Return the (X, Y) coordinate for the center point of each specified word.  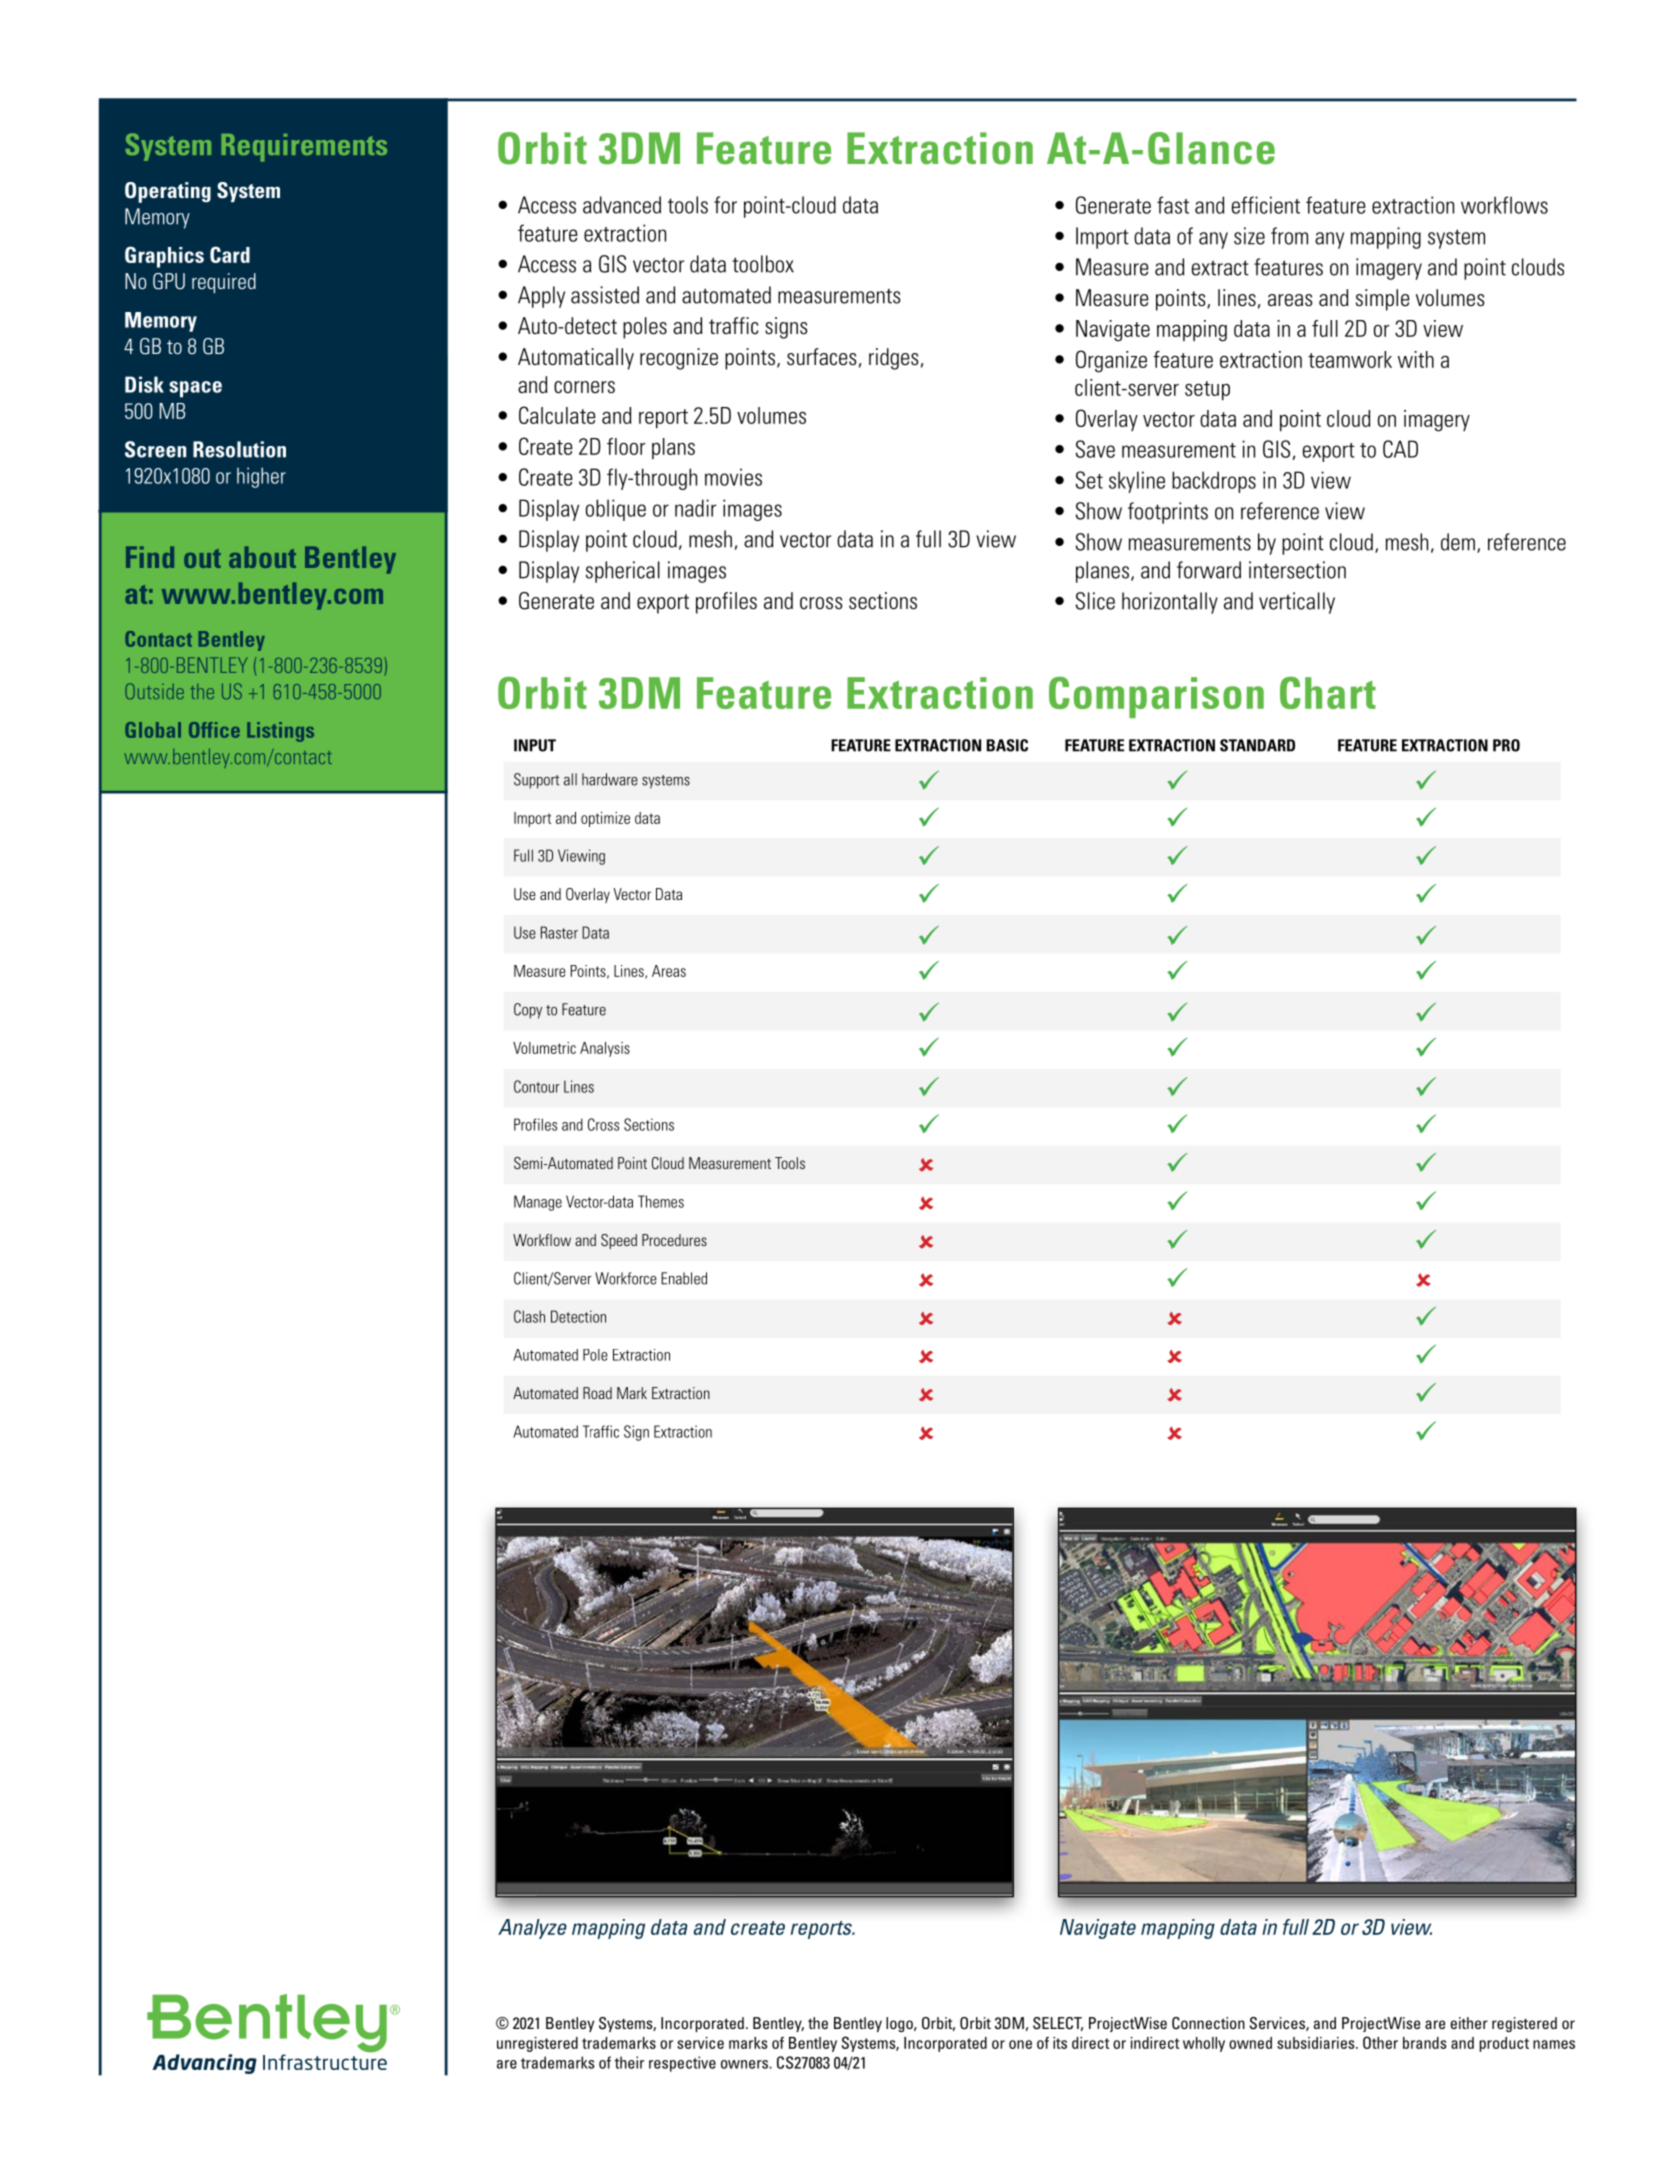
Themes (661, 1201)
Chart (1328, 693)
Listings (280, 732)
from (1289, 236)
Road (597, 1393)
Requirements (304, 148)
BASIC (1007, 745)
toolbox (763, 264)
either (1469, 2023)
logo (900, 2024)
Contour (537, 1086)
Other (1380, 2042)
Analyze (532, 1929)
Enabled (684, 1278)
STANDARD (1257, 745)
